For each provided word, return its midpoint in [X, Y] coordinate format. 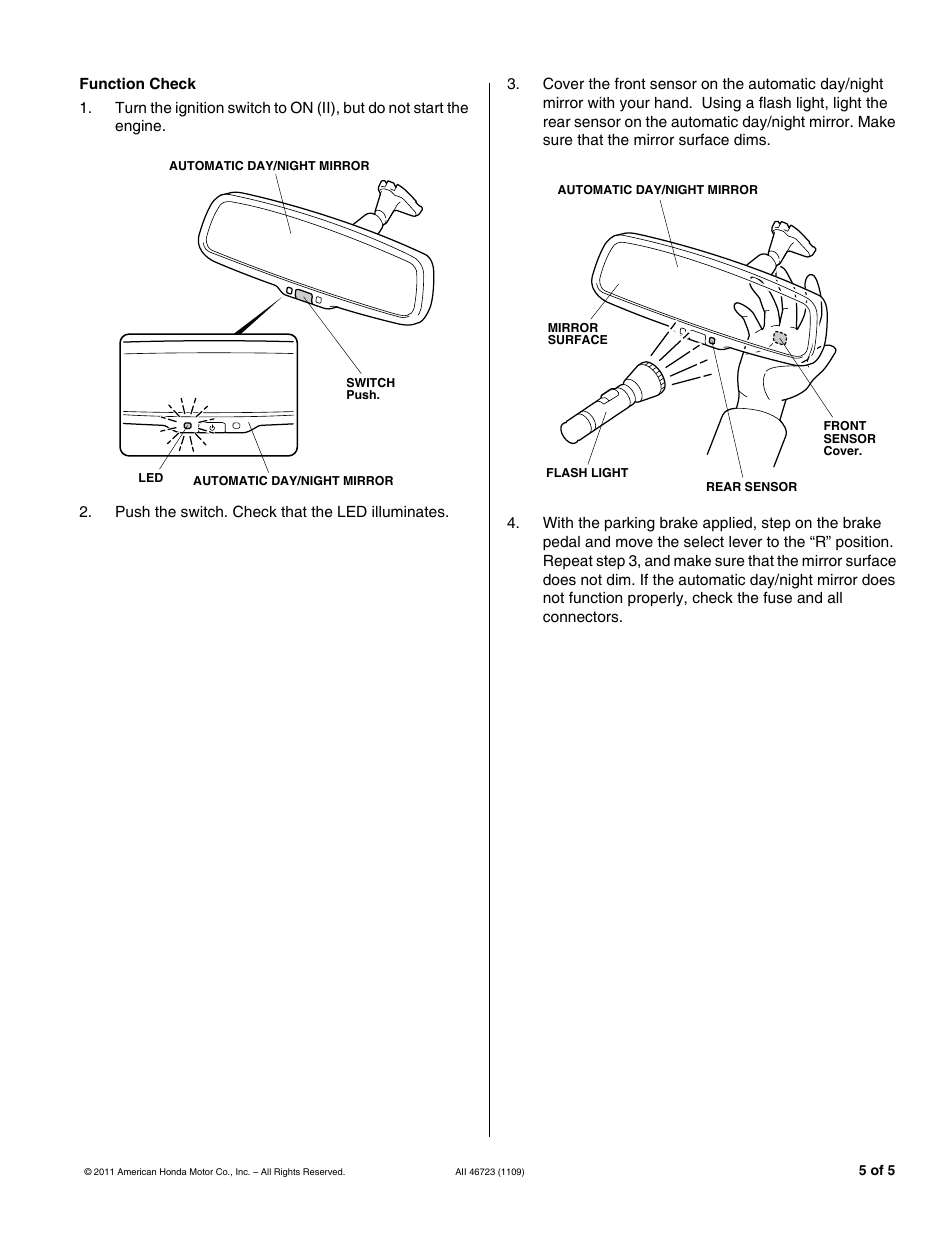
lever [745, 542]
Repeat [568, 562]
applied [727, 524]
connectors [582, 617]
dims [751, 140]
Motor [201, 1171]
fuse [777, 597]
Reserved [324, 1171]
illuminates [409, 512]
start [429, 108]
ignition [200, 109]
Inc [243, 1171]
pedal [561, 543]
